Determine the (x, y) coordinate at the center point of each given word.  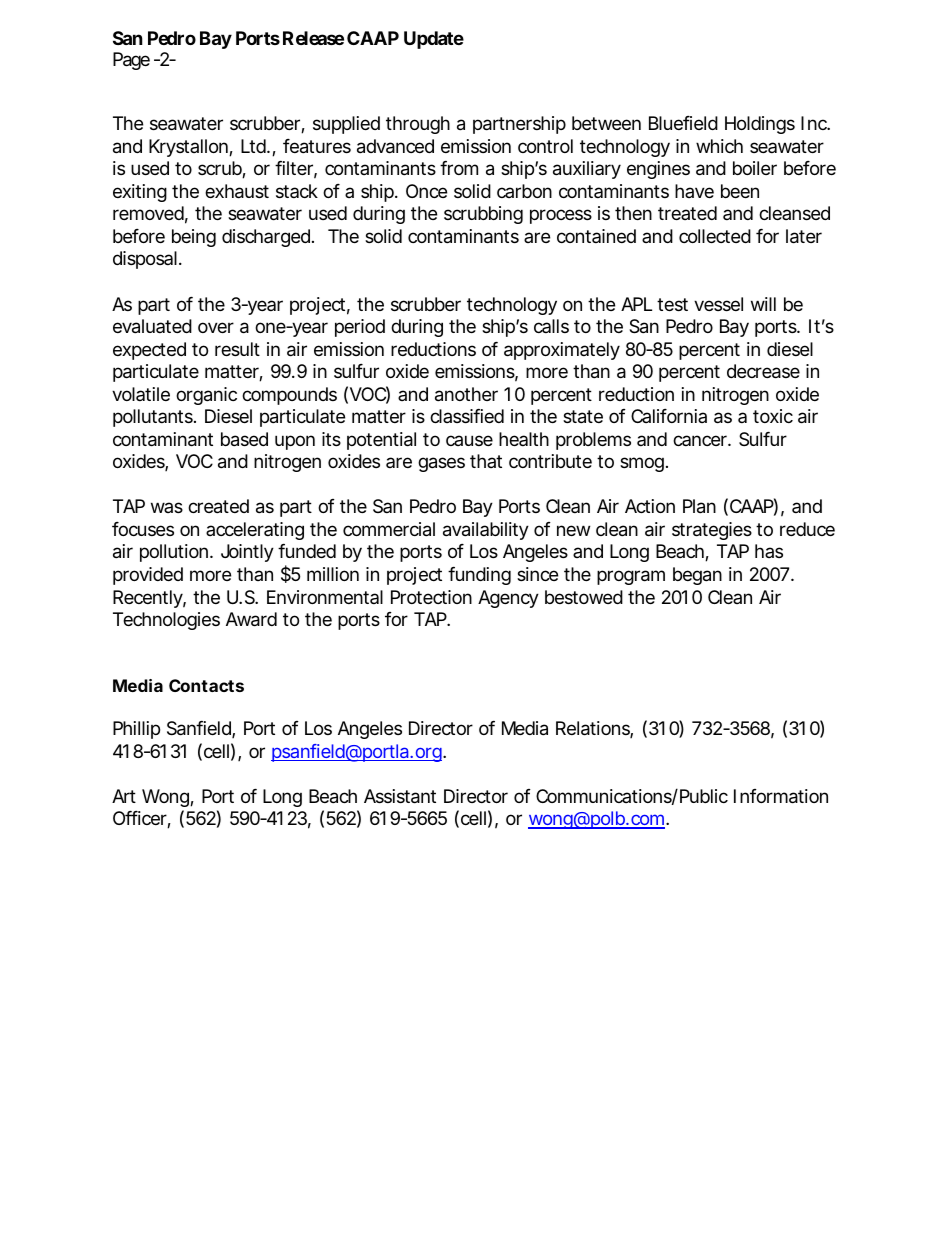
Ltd (254, 146)
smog (642, 464)
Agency (508, 599)
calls (551, 326)
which (719, 146)
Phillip (136, 730)
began (697, 576)
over (216, 327)
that (486, 461)
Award (251, 619)
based (244, 439)
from (459, 168)
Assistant (400, 796)
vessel (718, 304)
